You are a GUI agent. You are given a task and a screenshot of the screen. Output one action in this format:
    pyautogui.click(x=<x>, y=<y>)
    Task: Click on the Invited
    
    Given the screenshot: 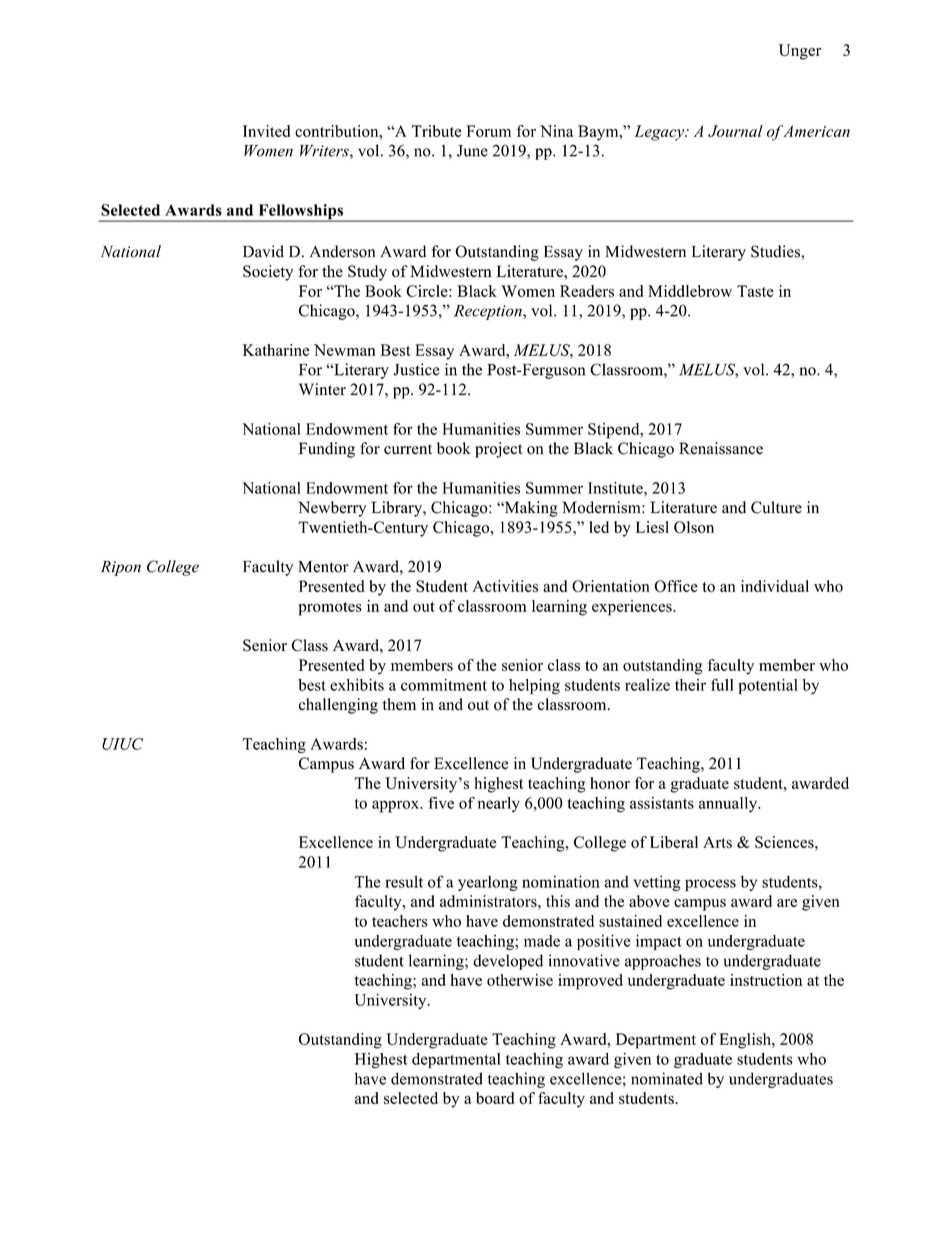 What is the action you would take?
    pyautogui.click(x=266, y=131)
